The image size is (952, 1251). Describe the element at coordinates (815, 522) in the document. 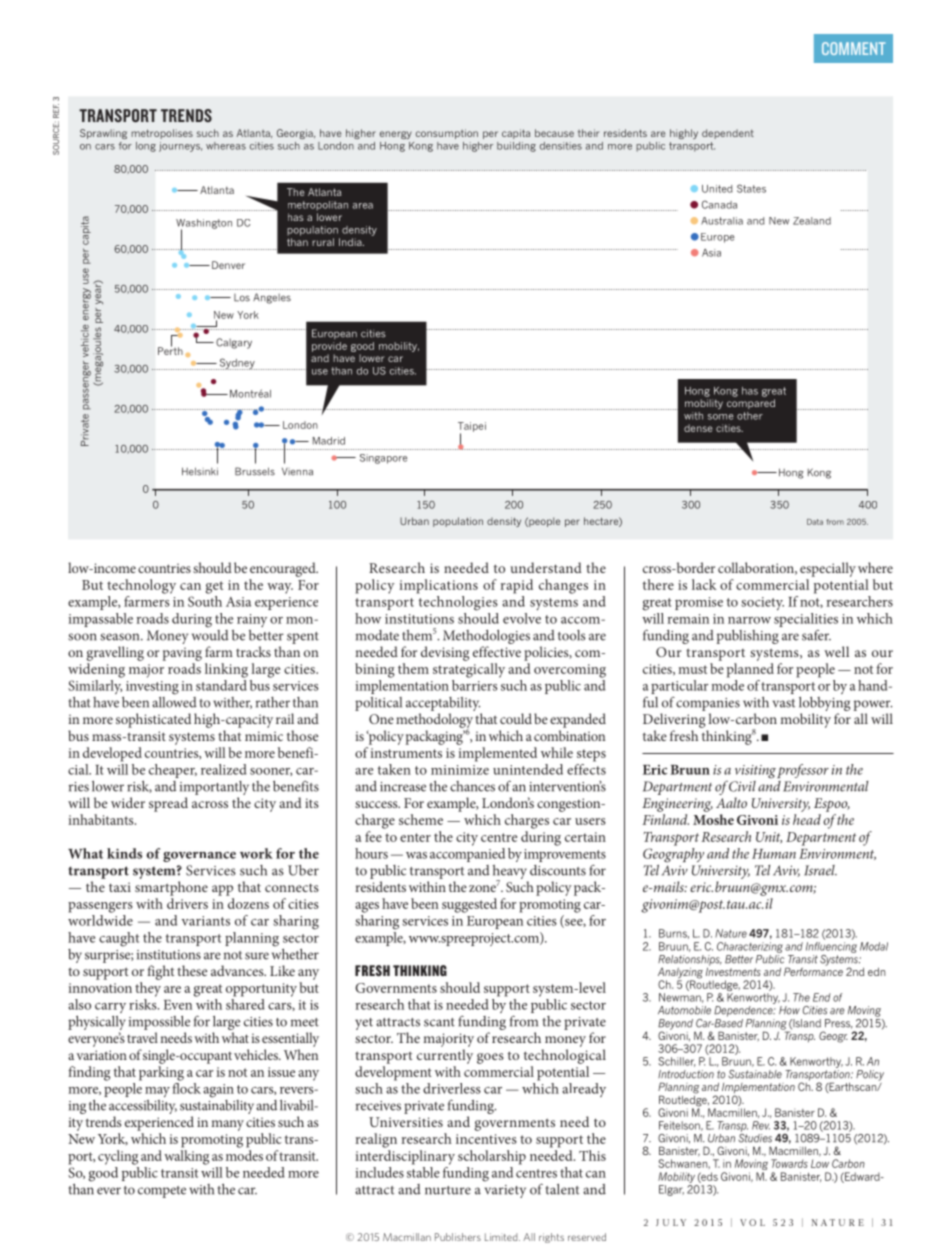

I see `Data` at that location.
